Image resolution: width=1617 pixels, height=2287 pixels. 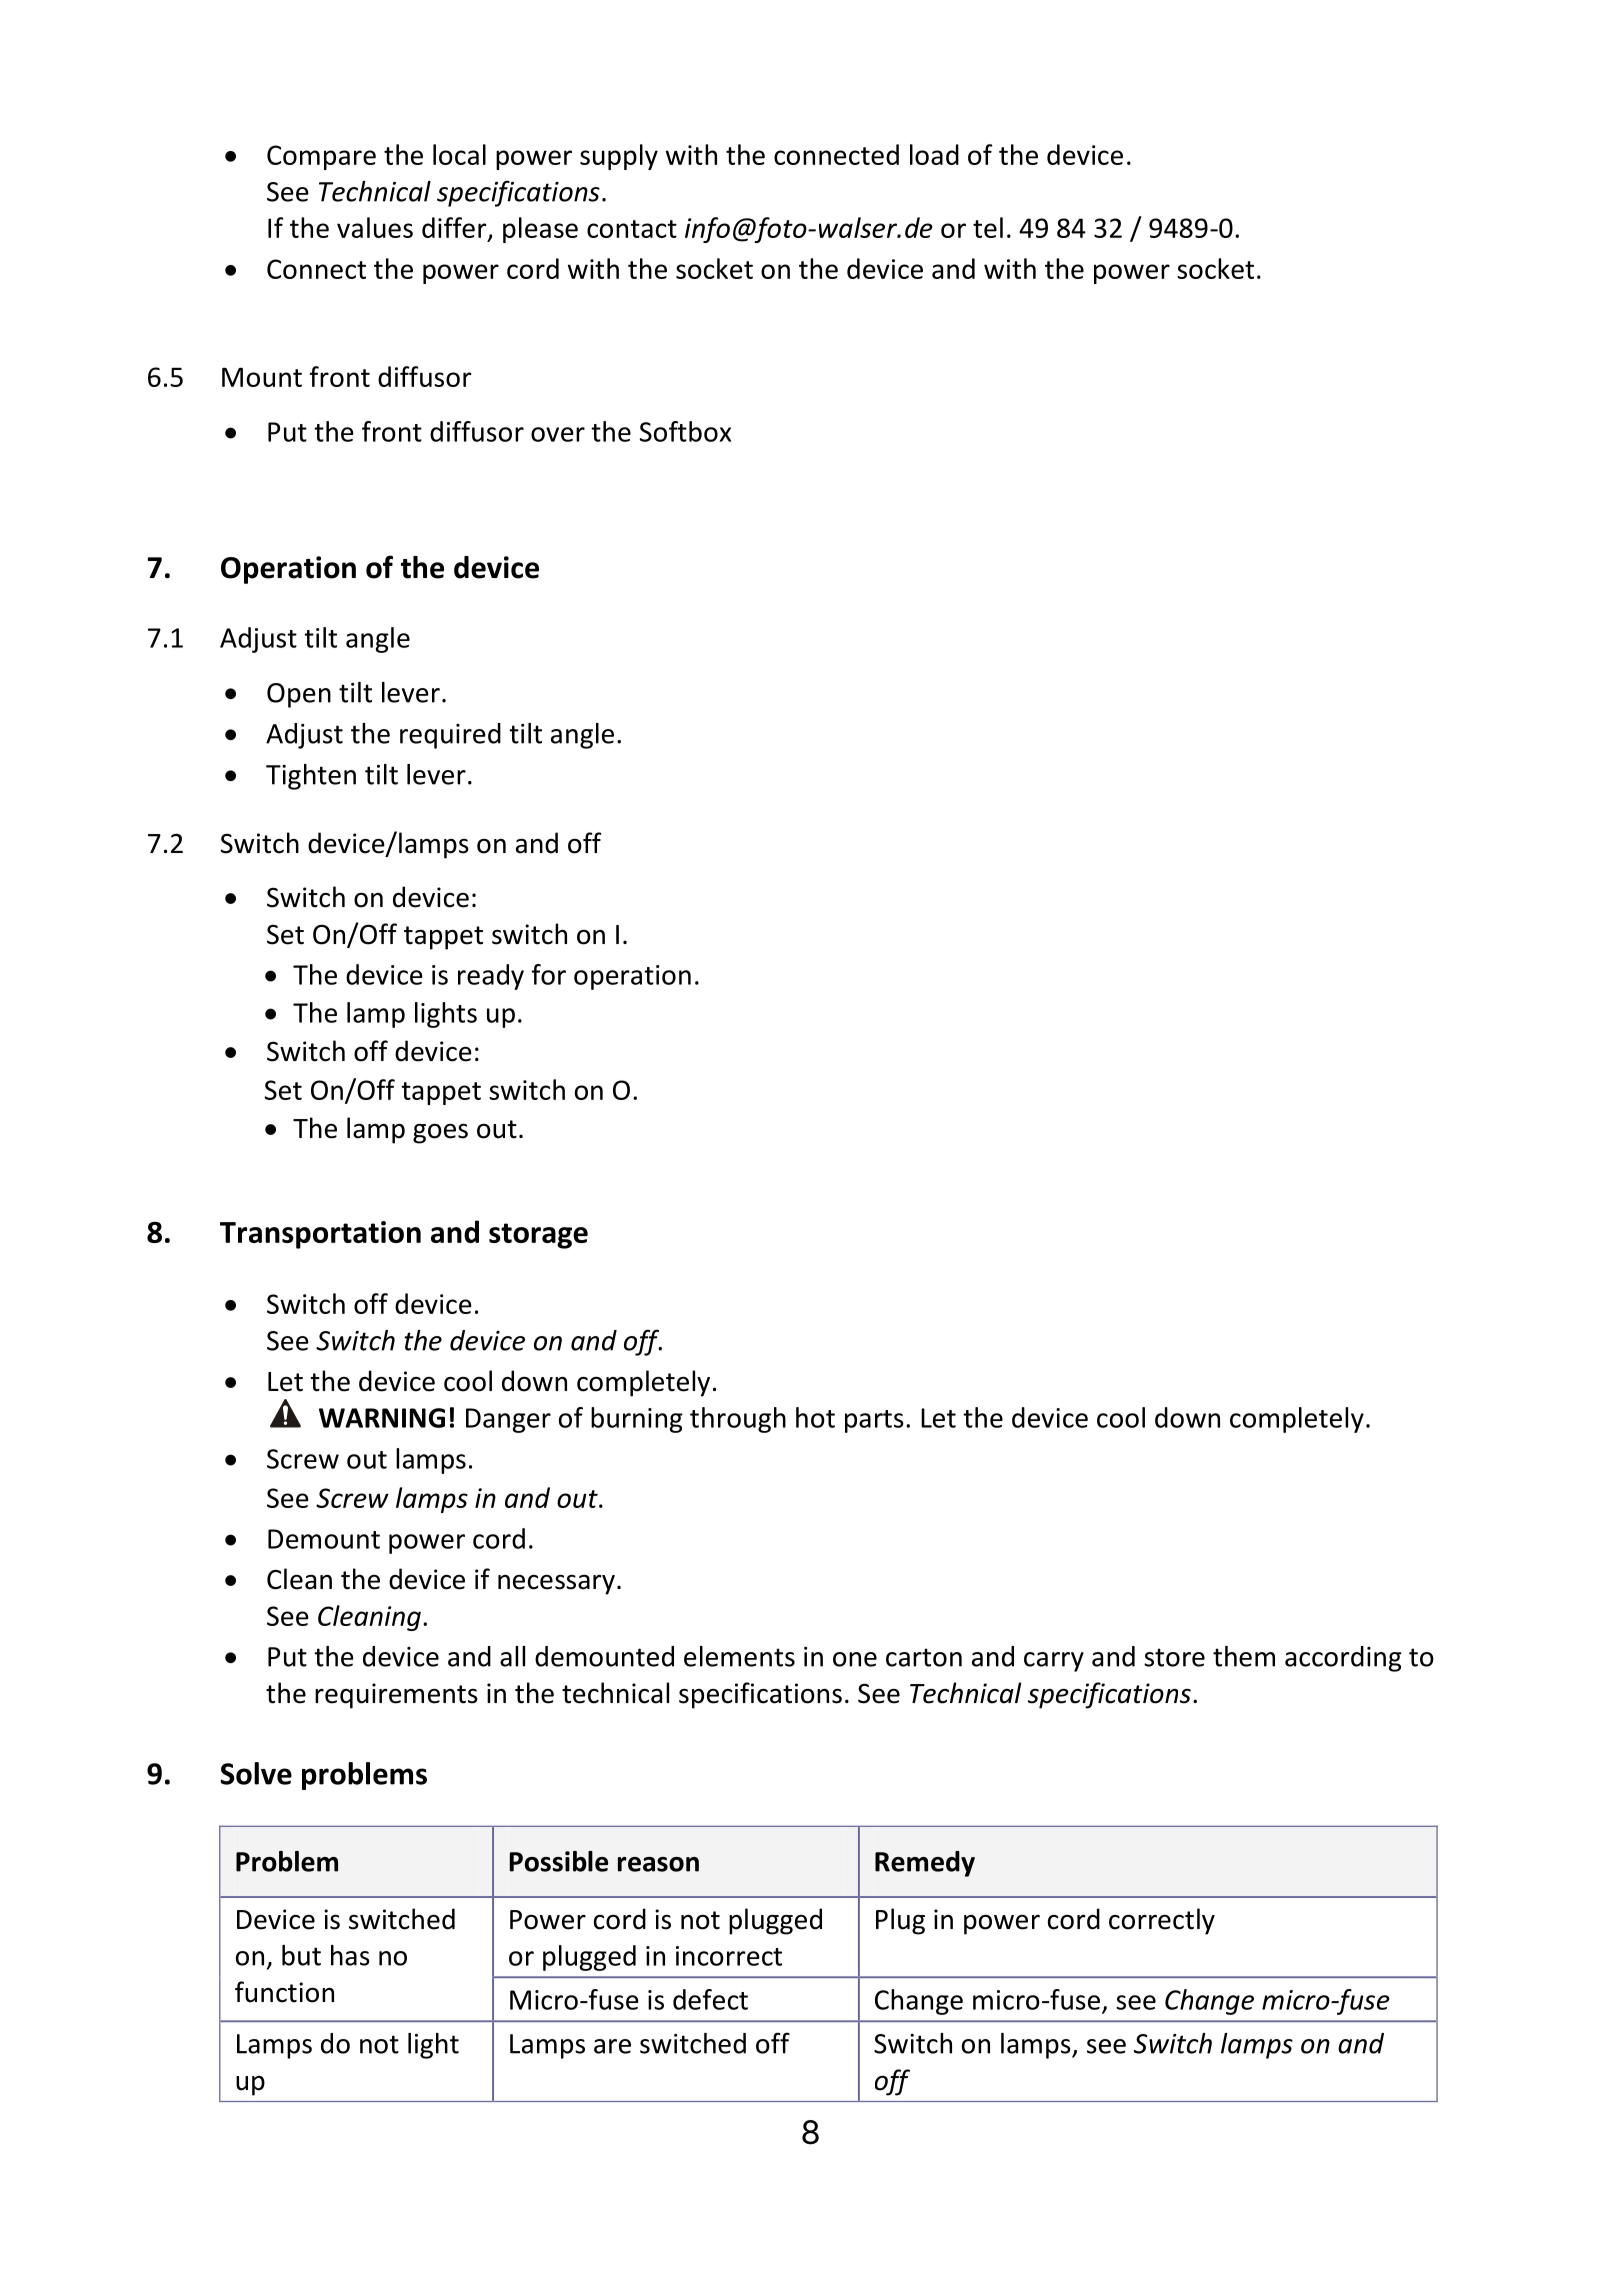 What do you see at coordinates (375, 227) in the image?
I see `values` at bounding box center [375, 227].
